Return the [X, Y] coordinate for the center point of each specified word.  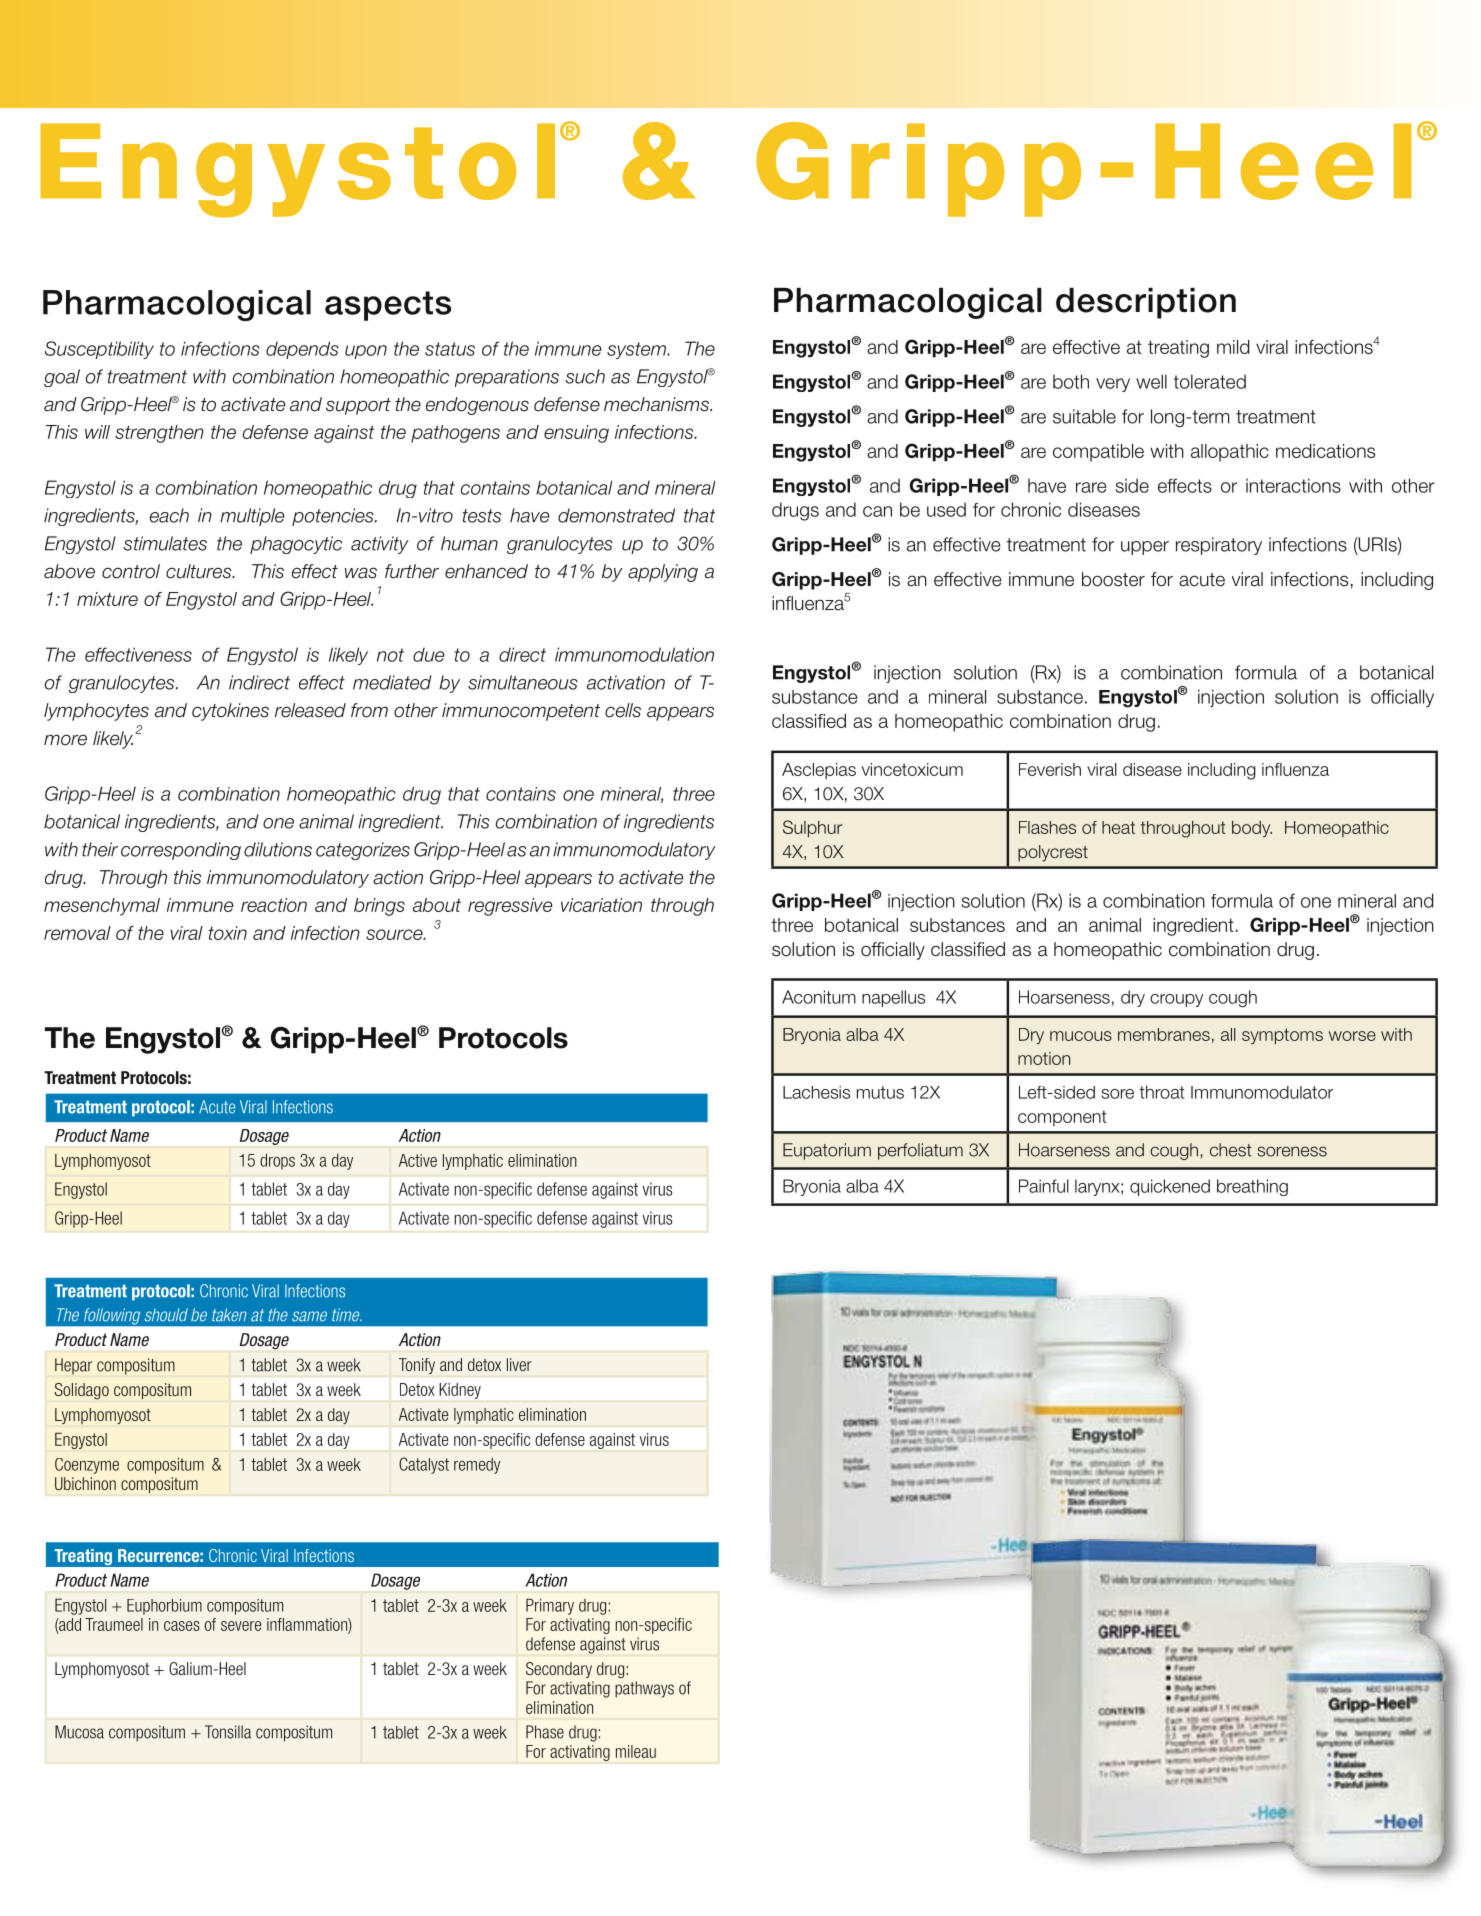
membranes [1164, 1034]
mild [1233, 347]
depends [302, 350]
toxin [227, 933]
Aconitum [819, 997]
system [637, 350]
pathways [644, 1689]
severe [241, 1626]
